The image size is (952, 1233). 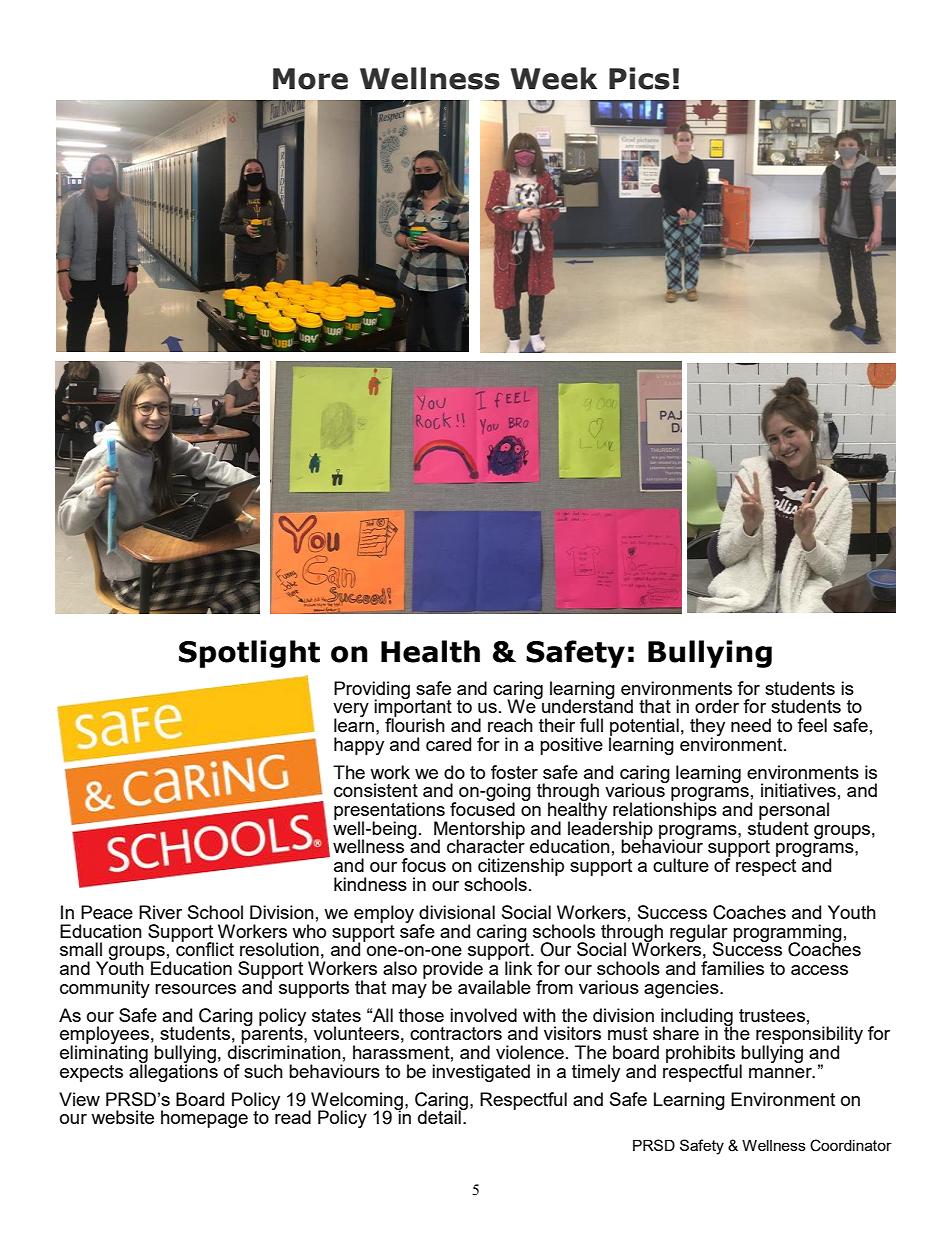 What do you see at coordinates (310, 79) in the page?
I see `More` at bounding box center [310, 79].
